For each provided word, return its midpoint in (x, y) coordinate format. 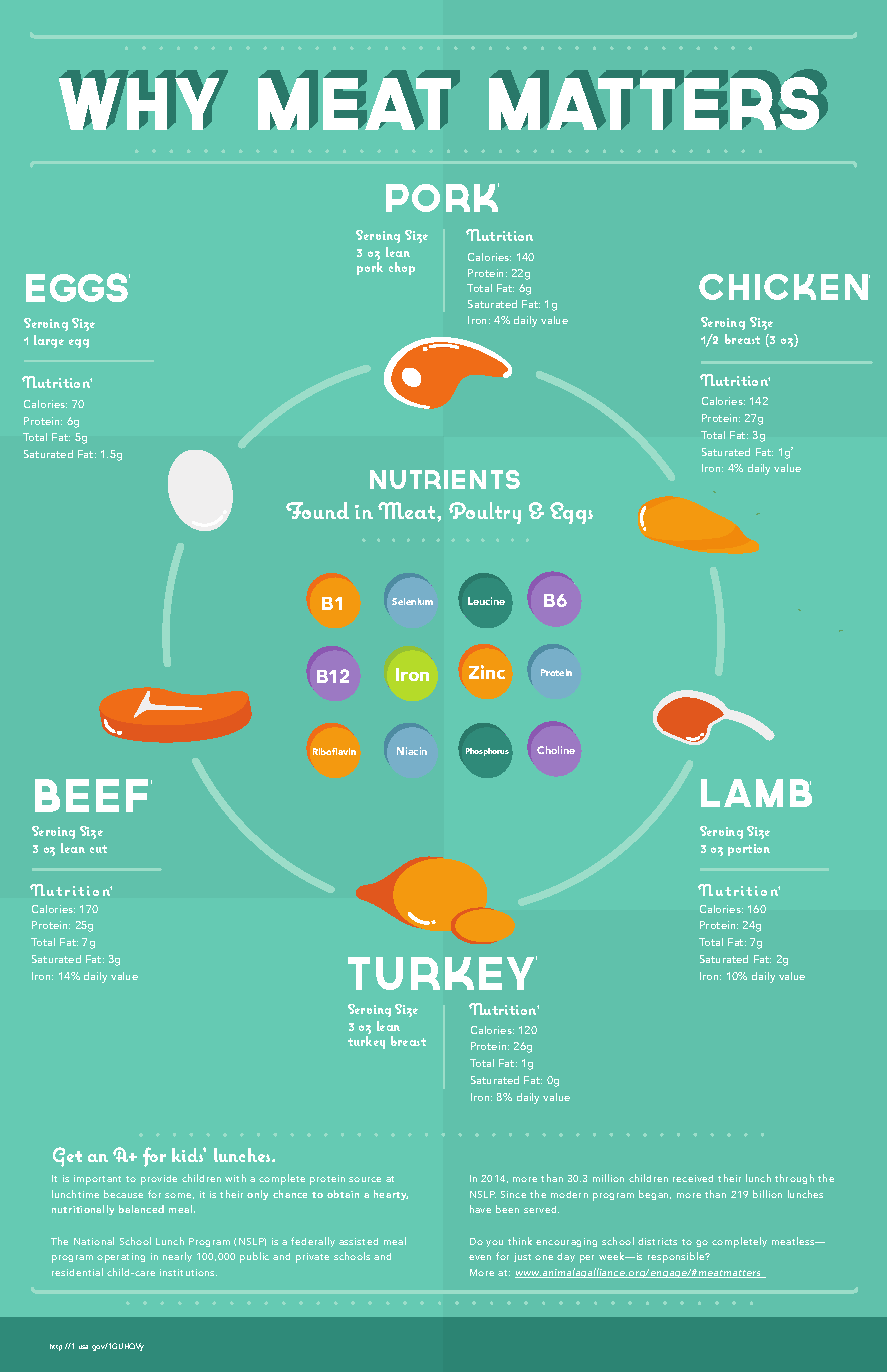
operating (121, 1258)
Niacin (412, 751)
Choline (556, 750)
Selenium (412, 601)
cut (98, 849)
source (365, 1179)
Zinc (487, 672)
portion (749, 850)
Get (67, 1157)
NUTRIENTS (445, 479)
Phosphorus (487, 752)
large (49, 341)
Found (317, 510)
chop (402, 268)
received (693, 1178)
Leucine (486, 601)
